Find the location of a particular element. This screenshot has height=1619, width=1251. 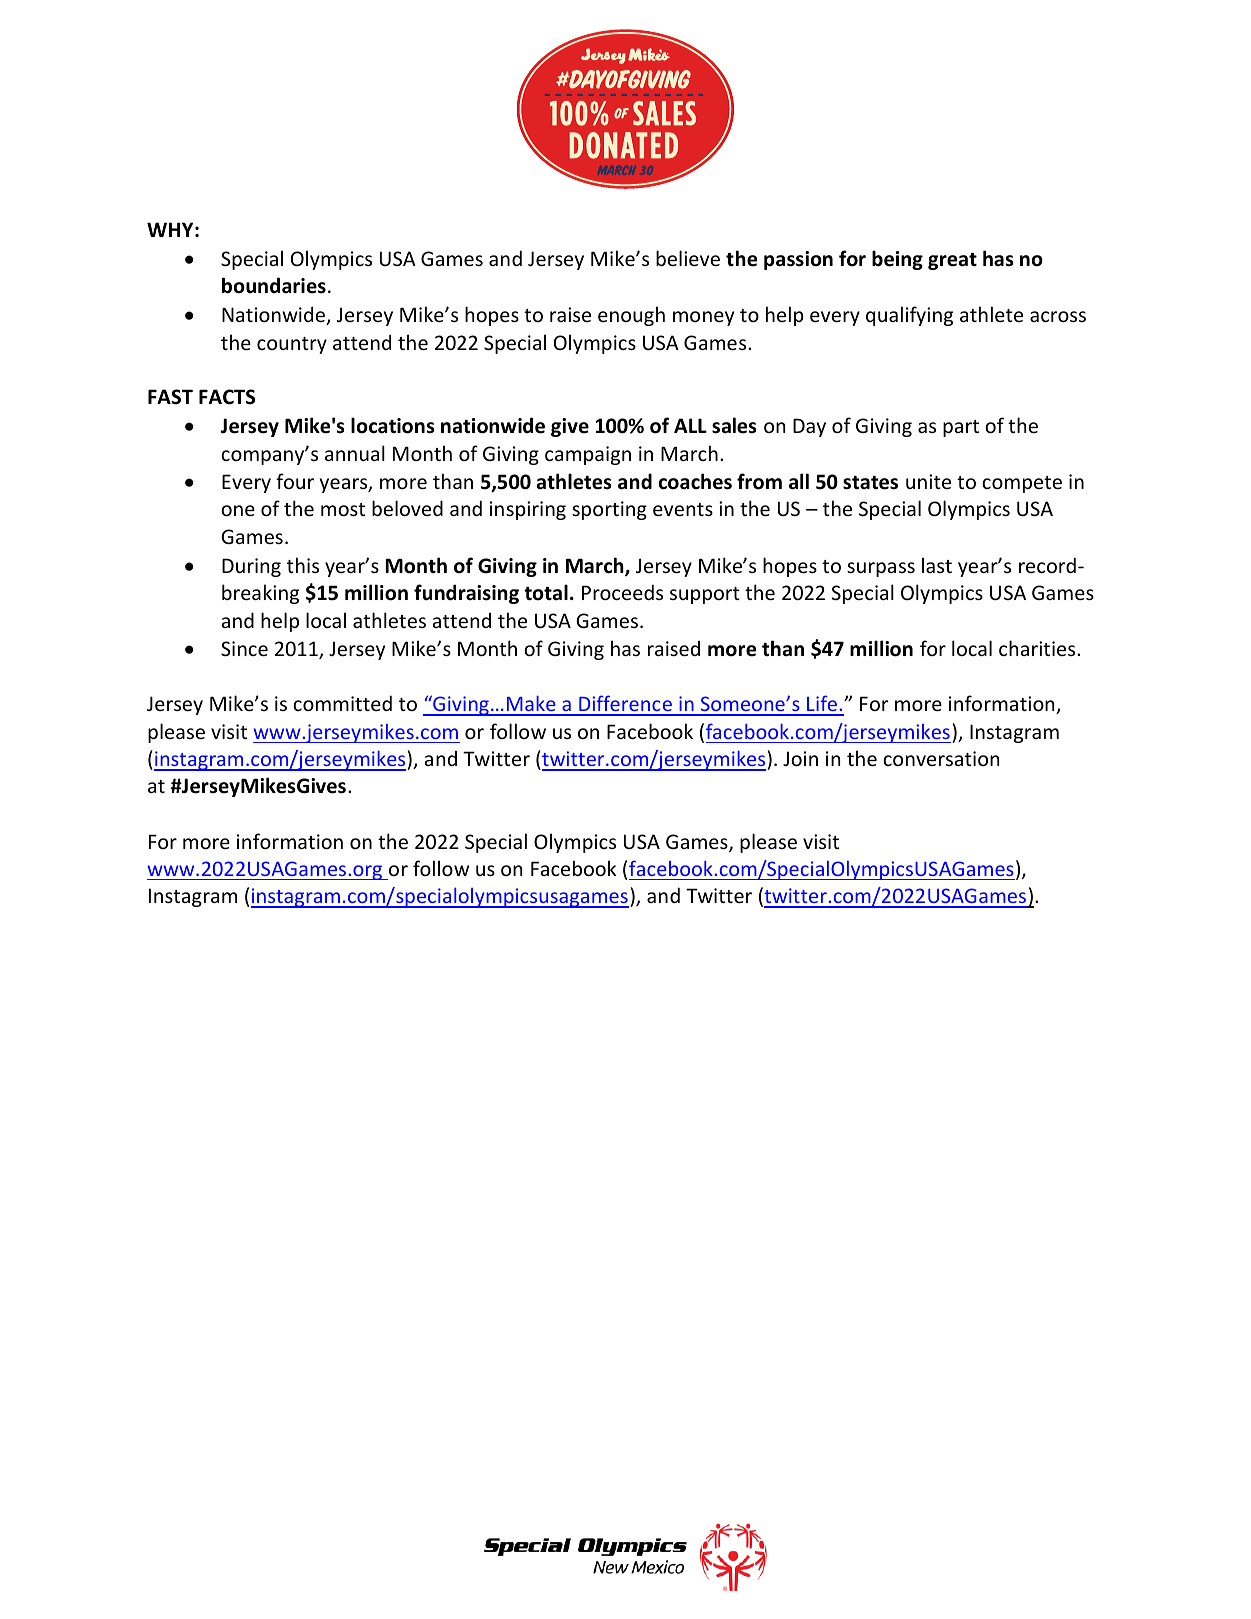

sporting is located at coordinates (609, 510).
